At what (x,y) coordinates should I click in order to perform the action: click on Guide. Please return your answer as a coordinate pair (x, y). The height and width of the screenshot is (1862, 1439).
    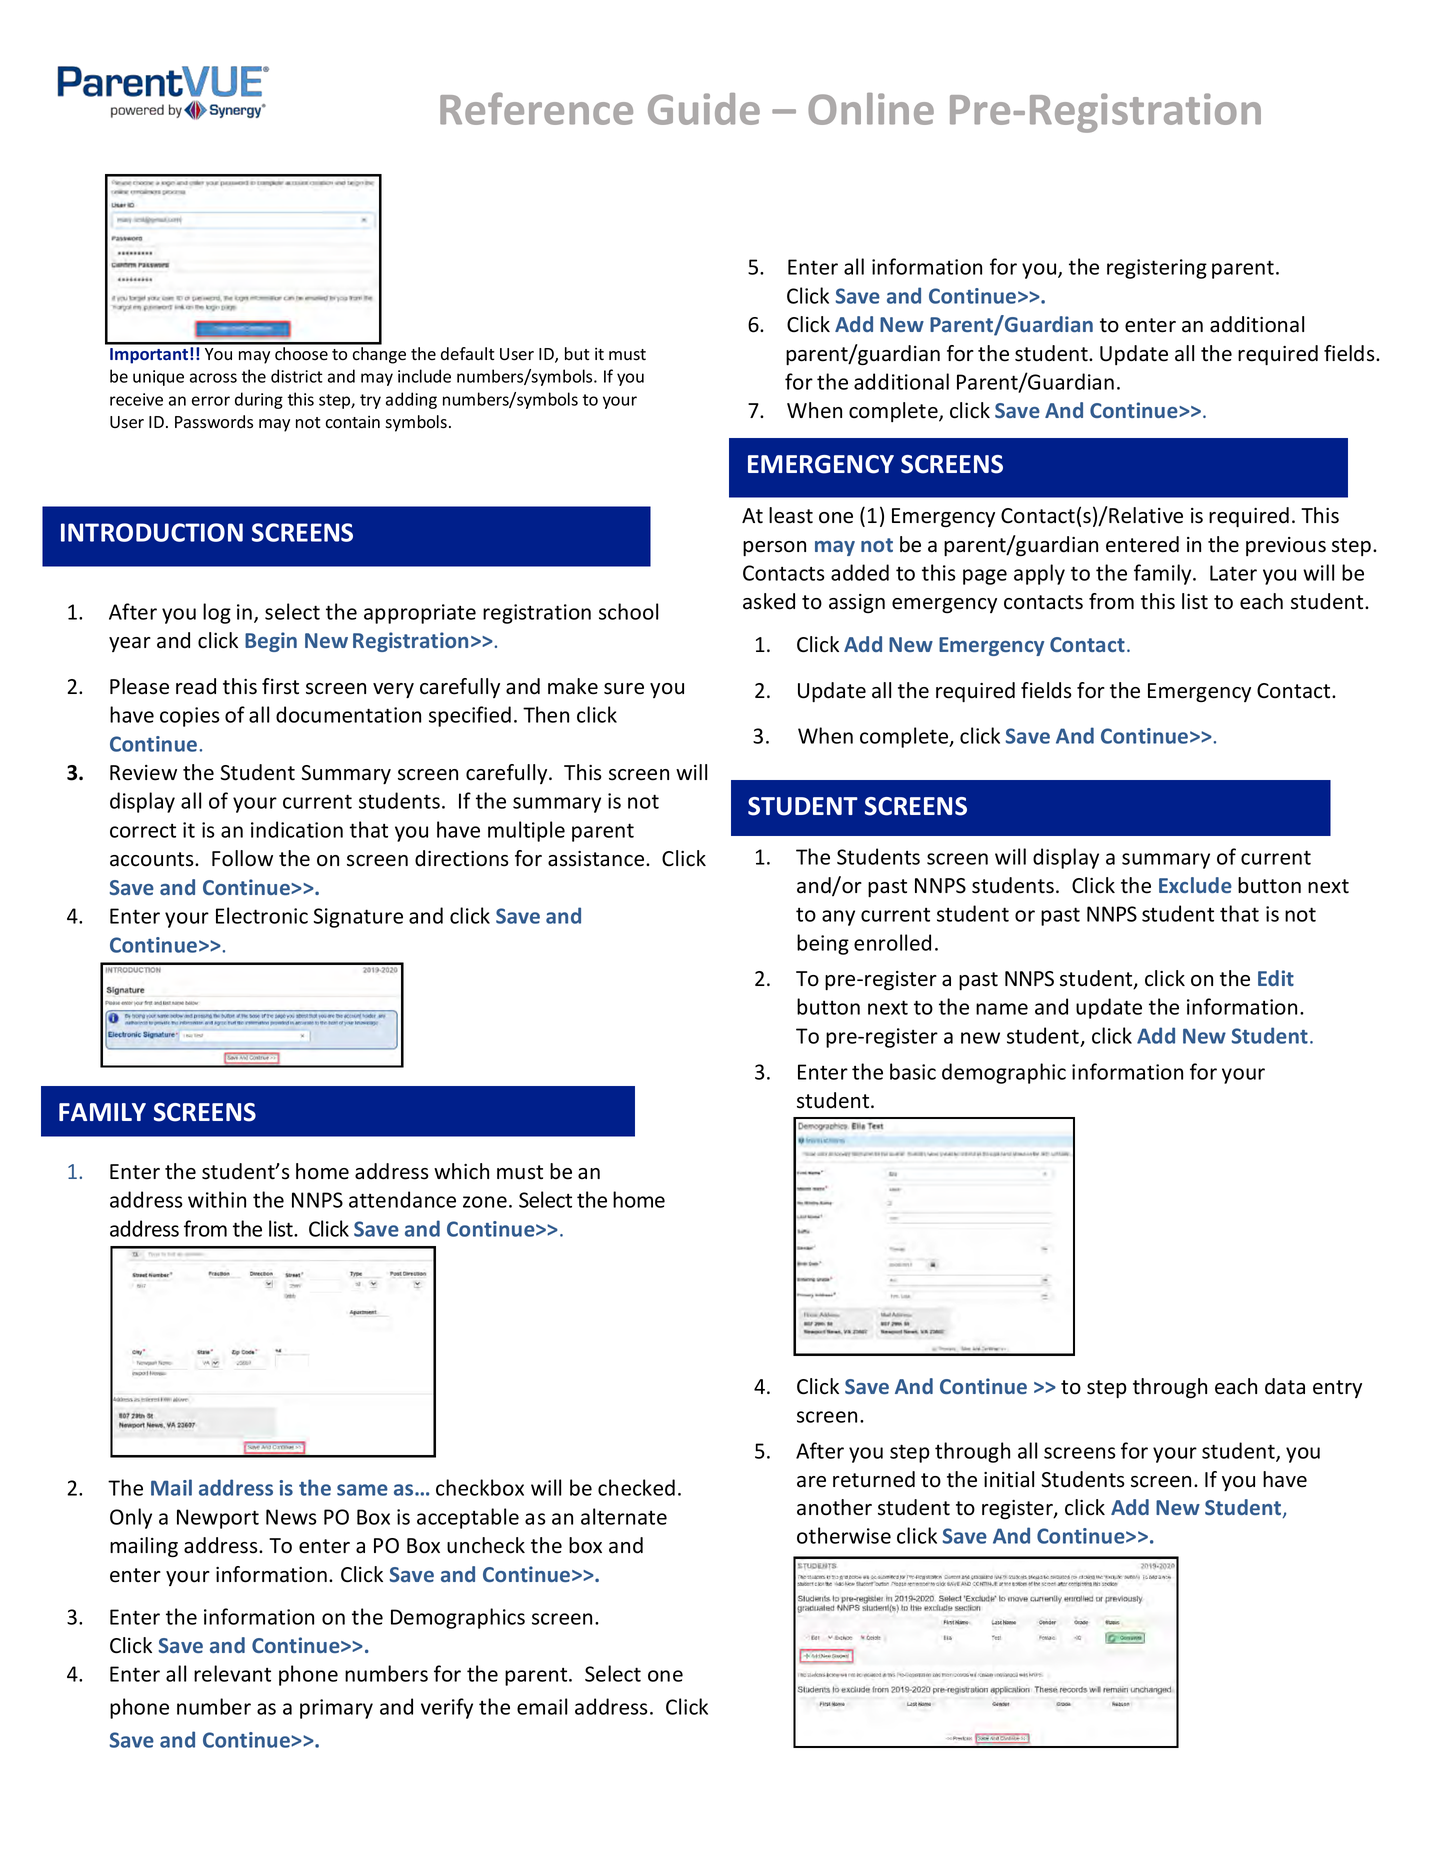
    Looking at the image, I should click on (704, 109).
